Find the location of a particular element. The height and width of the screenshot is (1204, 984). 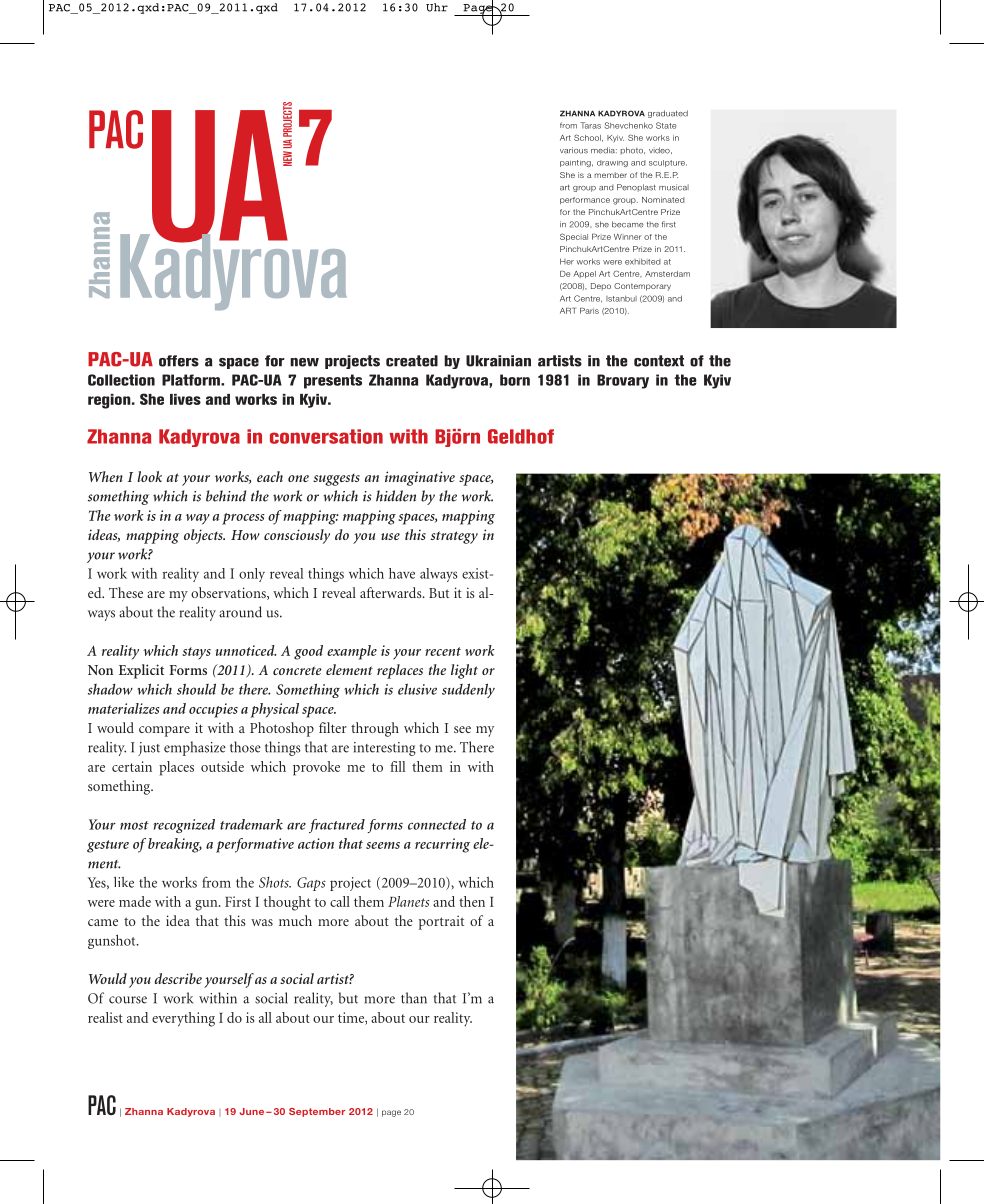

created is located at coordinates (412, 361).
